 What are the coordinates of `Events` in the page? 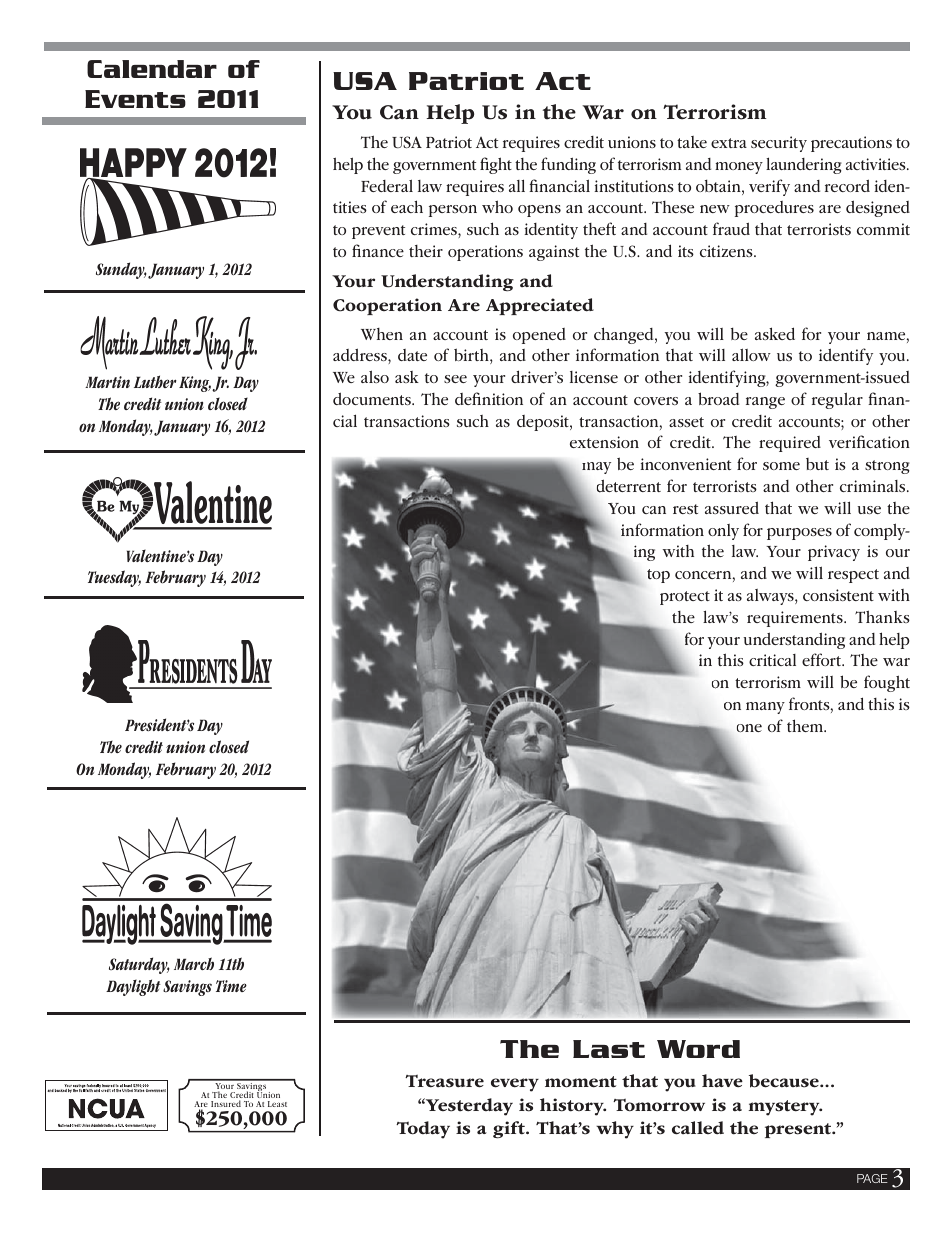 It's located at (135, 99).
